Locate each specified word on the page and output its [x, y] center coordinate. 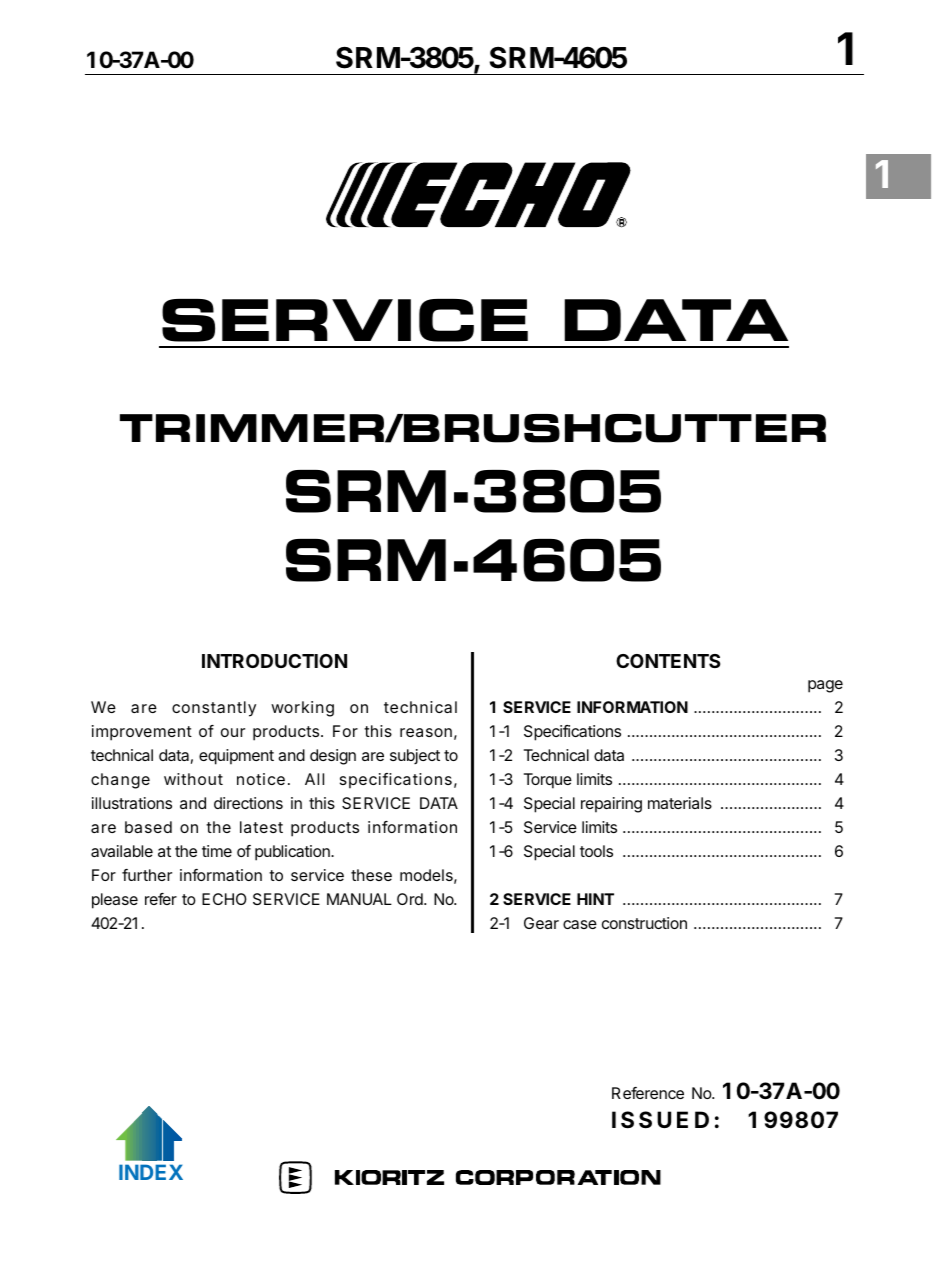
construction [644, 923]
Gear [541, 923]
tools [596, 851]
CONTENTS [668, 661]
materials [680, 803]
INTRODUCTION [274, 661]
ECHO [224, 899]
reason [426, 732]
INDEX [151, 1172]
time [217, 851]
